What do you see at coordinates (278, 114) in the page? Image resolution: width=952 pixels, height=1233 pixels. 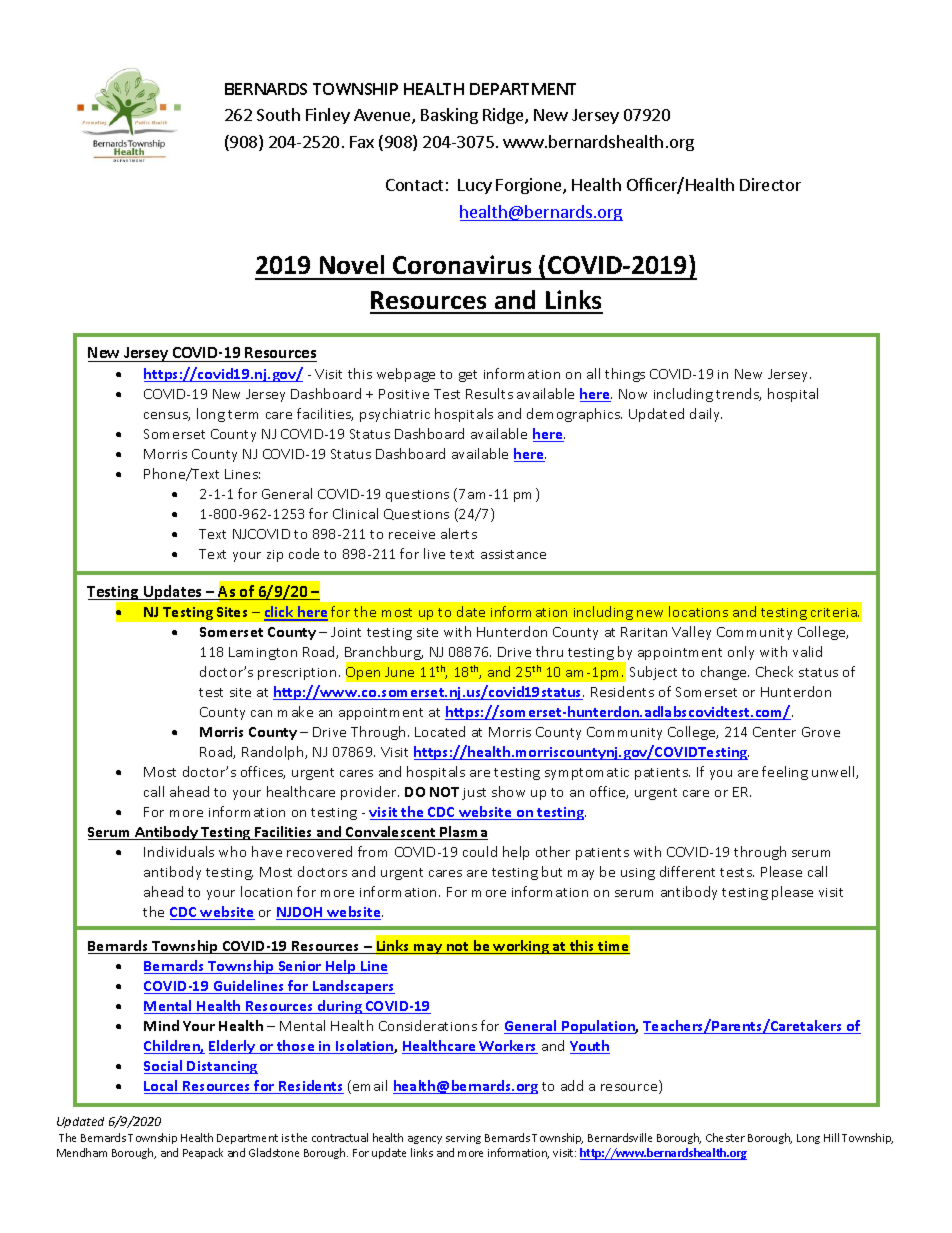 I see `South` at bounding box center [278, 114].
